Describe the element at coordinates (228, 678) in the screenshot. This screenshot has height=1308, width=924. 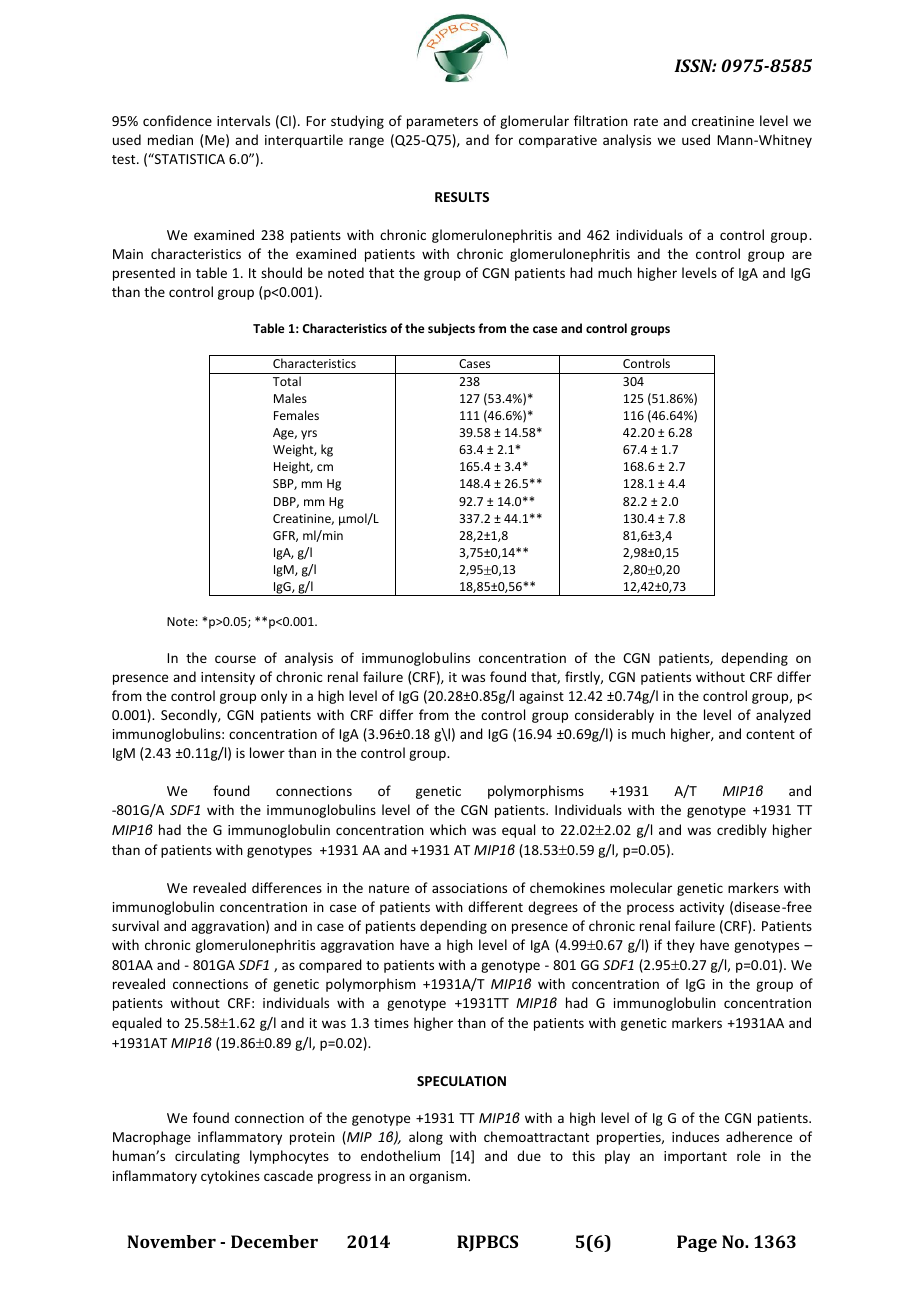
I see `intensity` at that location.
